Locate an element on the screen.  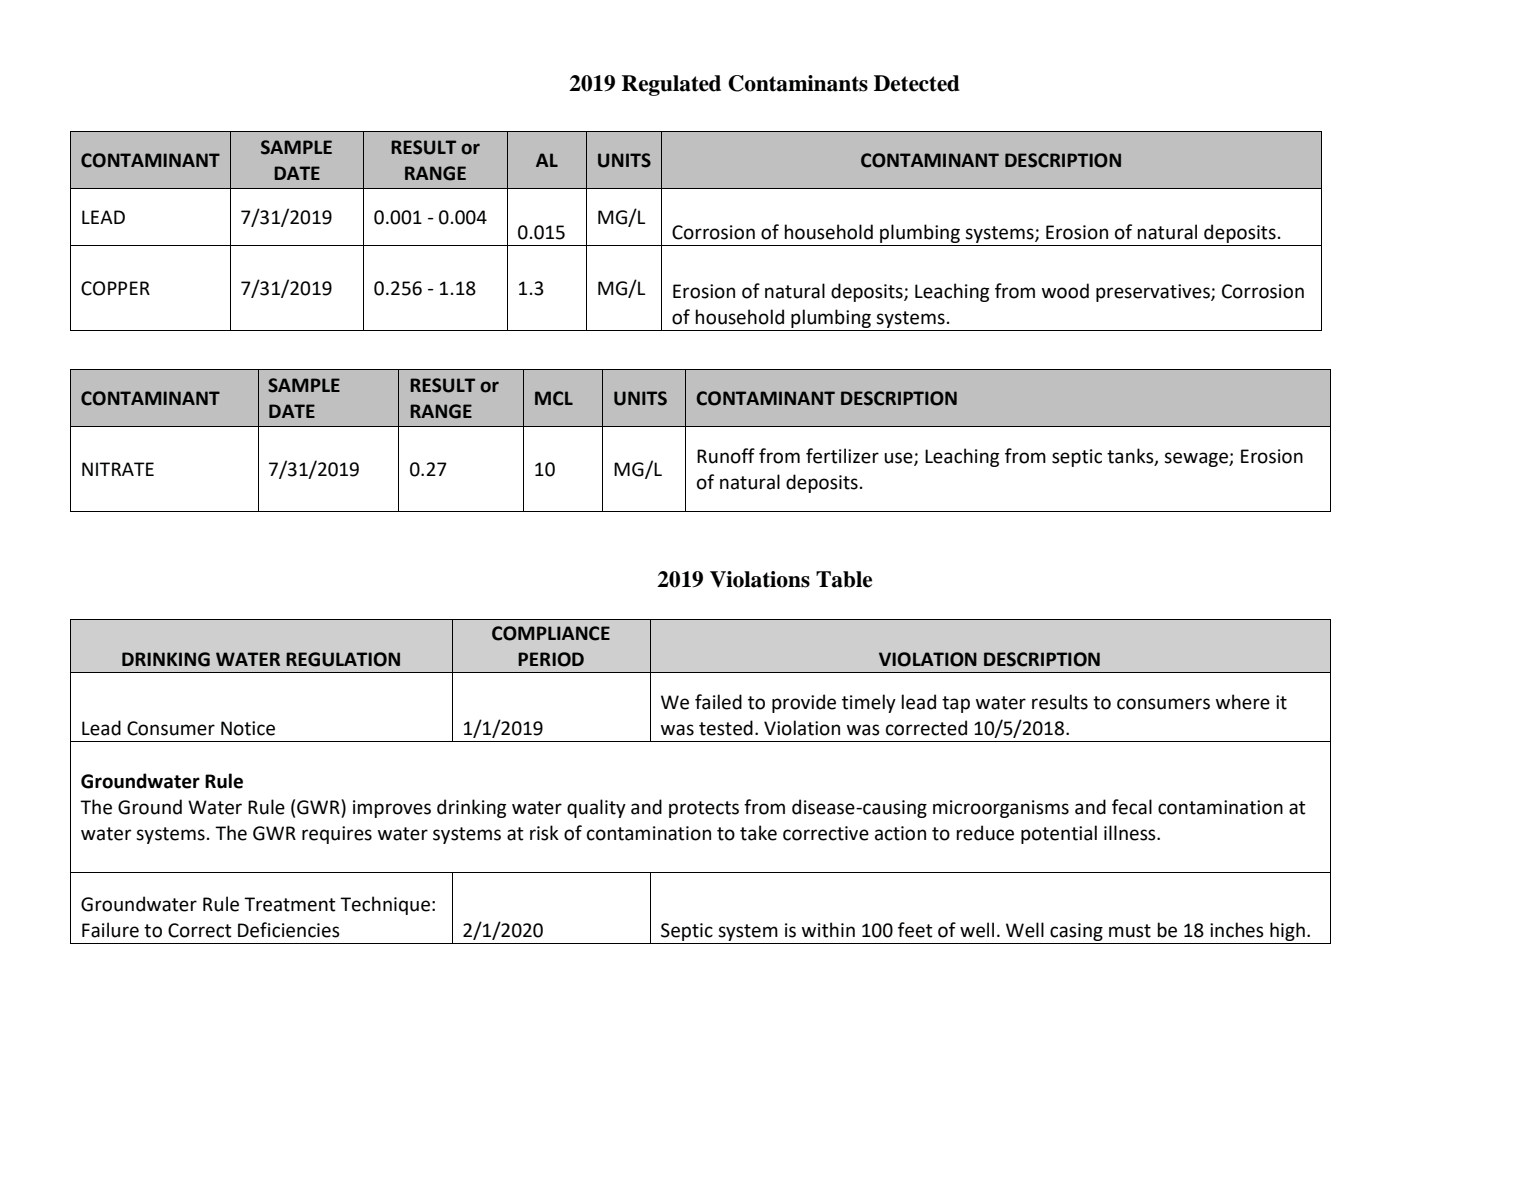
MCL is located at coordinates (554, 398).
